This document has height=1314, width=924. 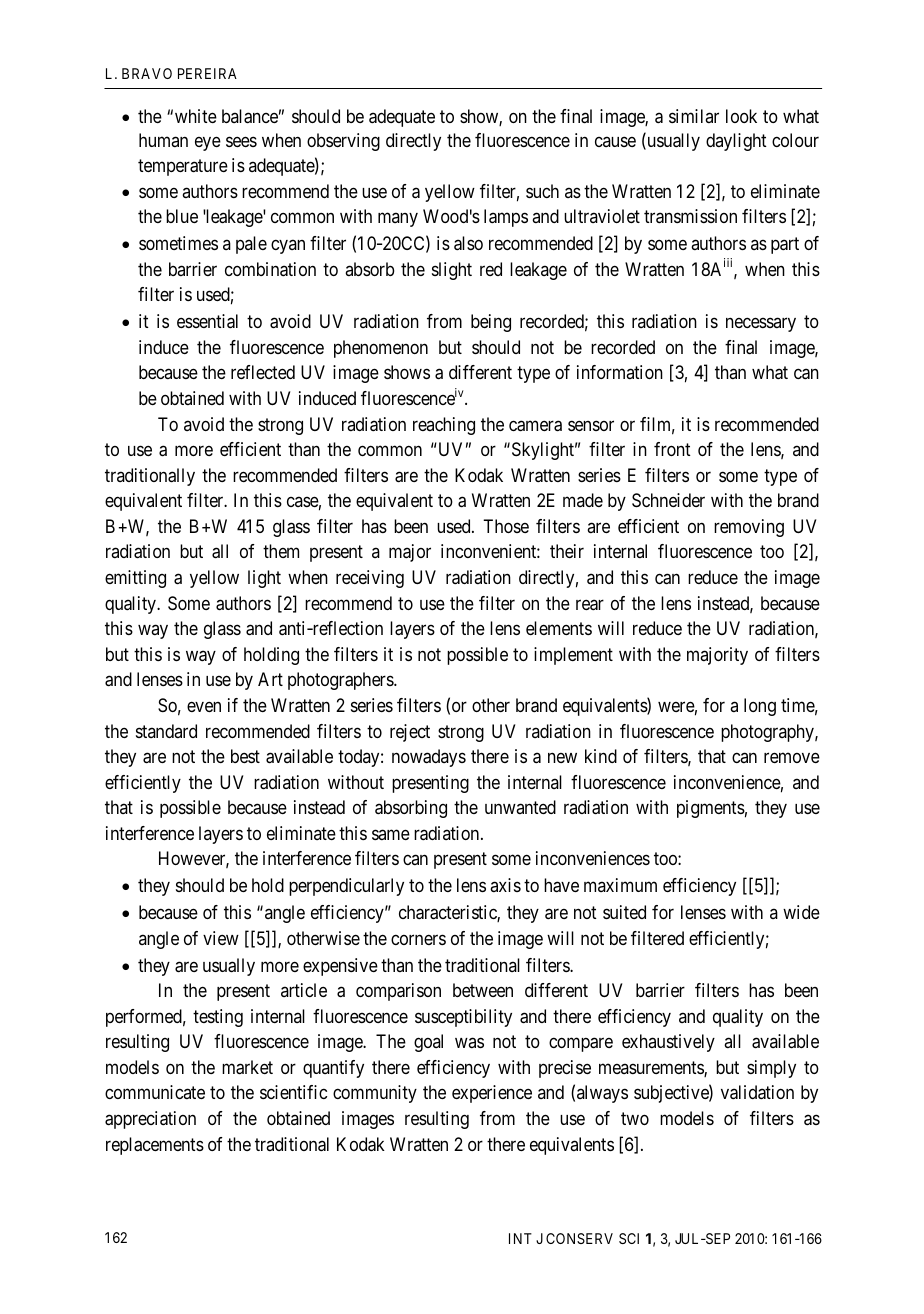 What do you see at coordinates (207, 73) in the document?
I see `PEREIRA` at bounding box center [207, 73].
